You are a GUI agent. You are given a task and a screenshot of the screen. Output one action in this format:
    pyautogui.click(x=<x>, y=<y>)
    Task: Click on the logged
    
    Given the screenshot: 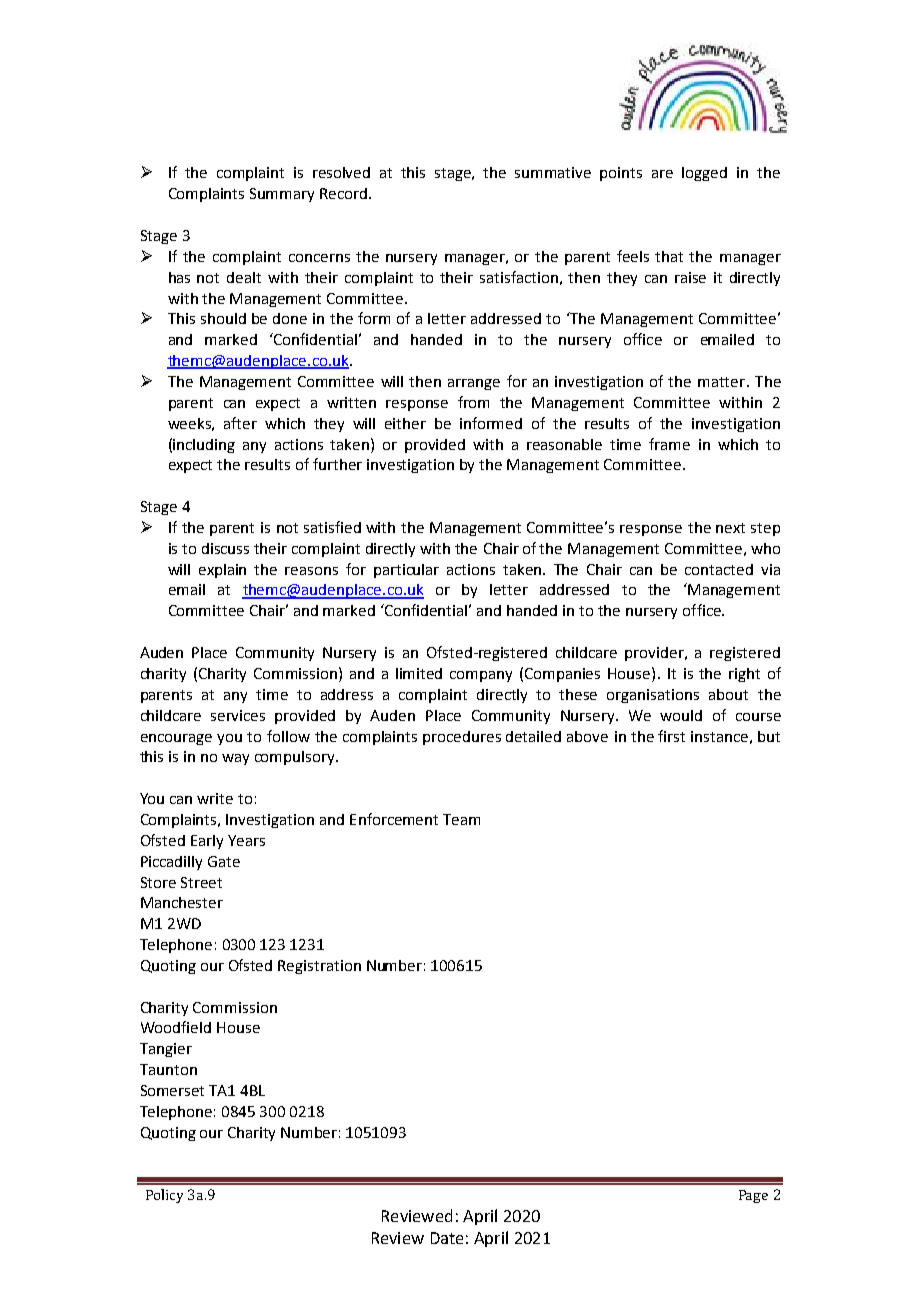 What is the action you would take?
    pyautogui.click(x=704, y=174)
